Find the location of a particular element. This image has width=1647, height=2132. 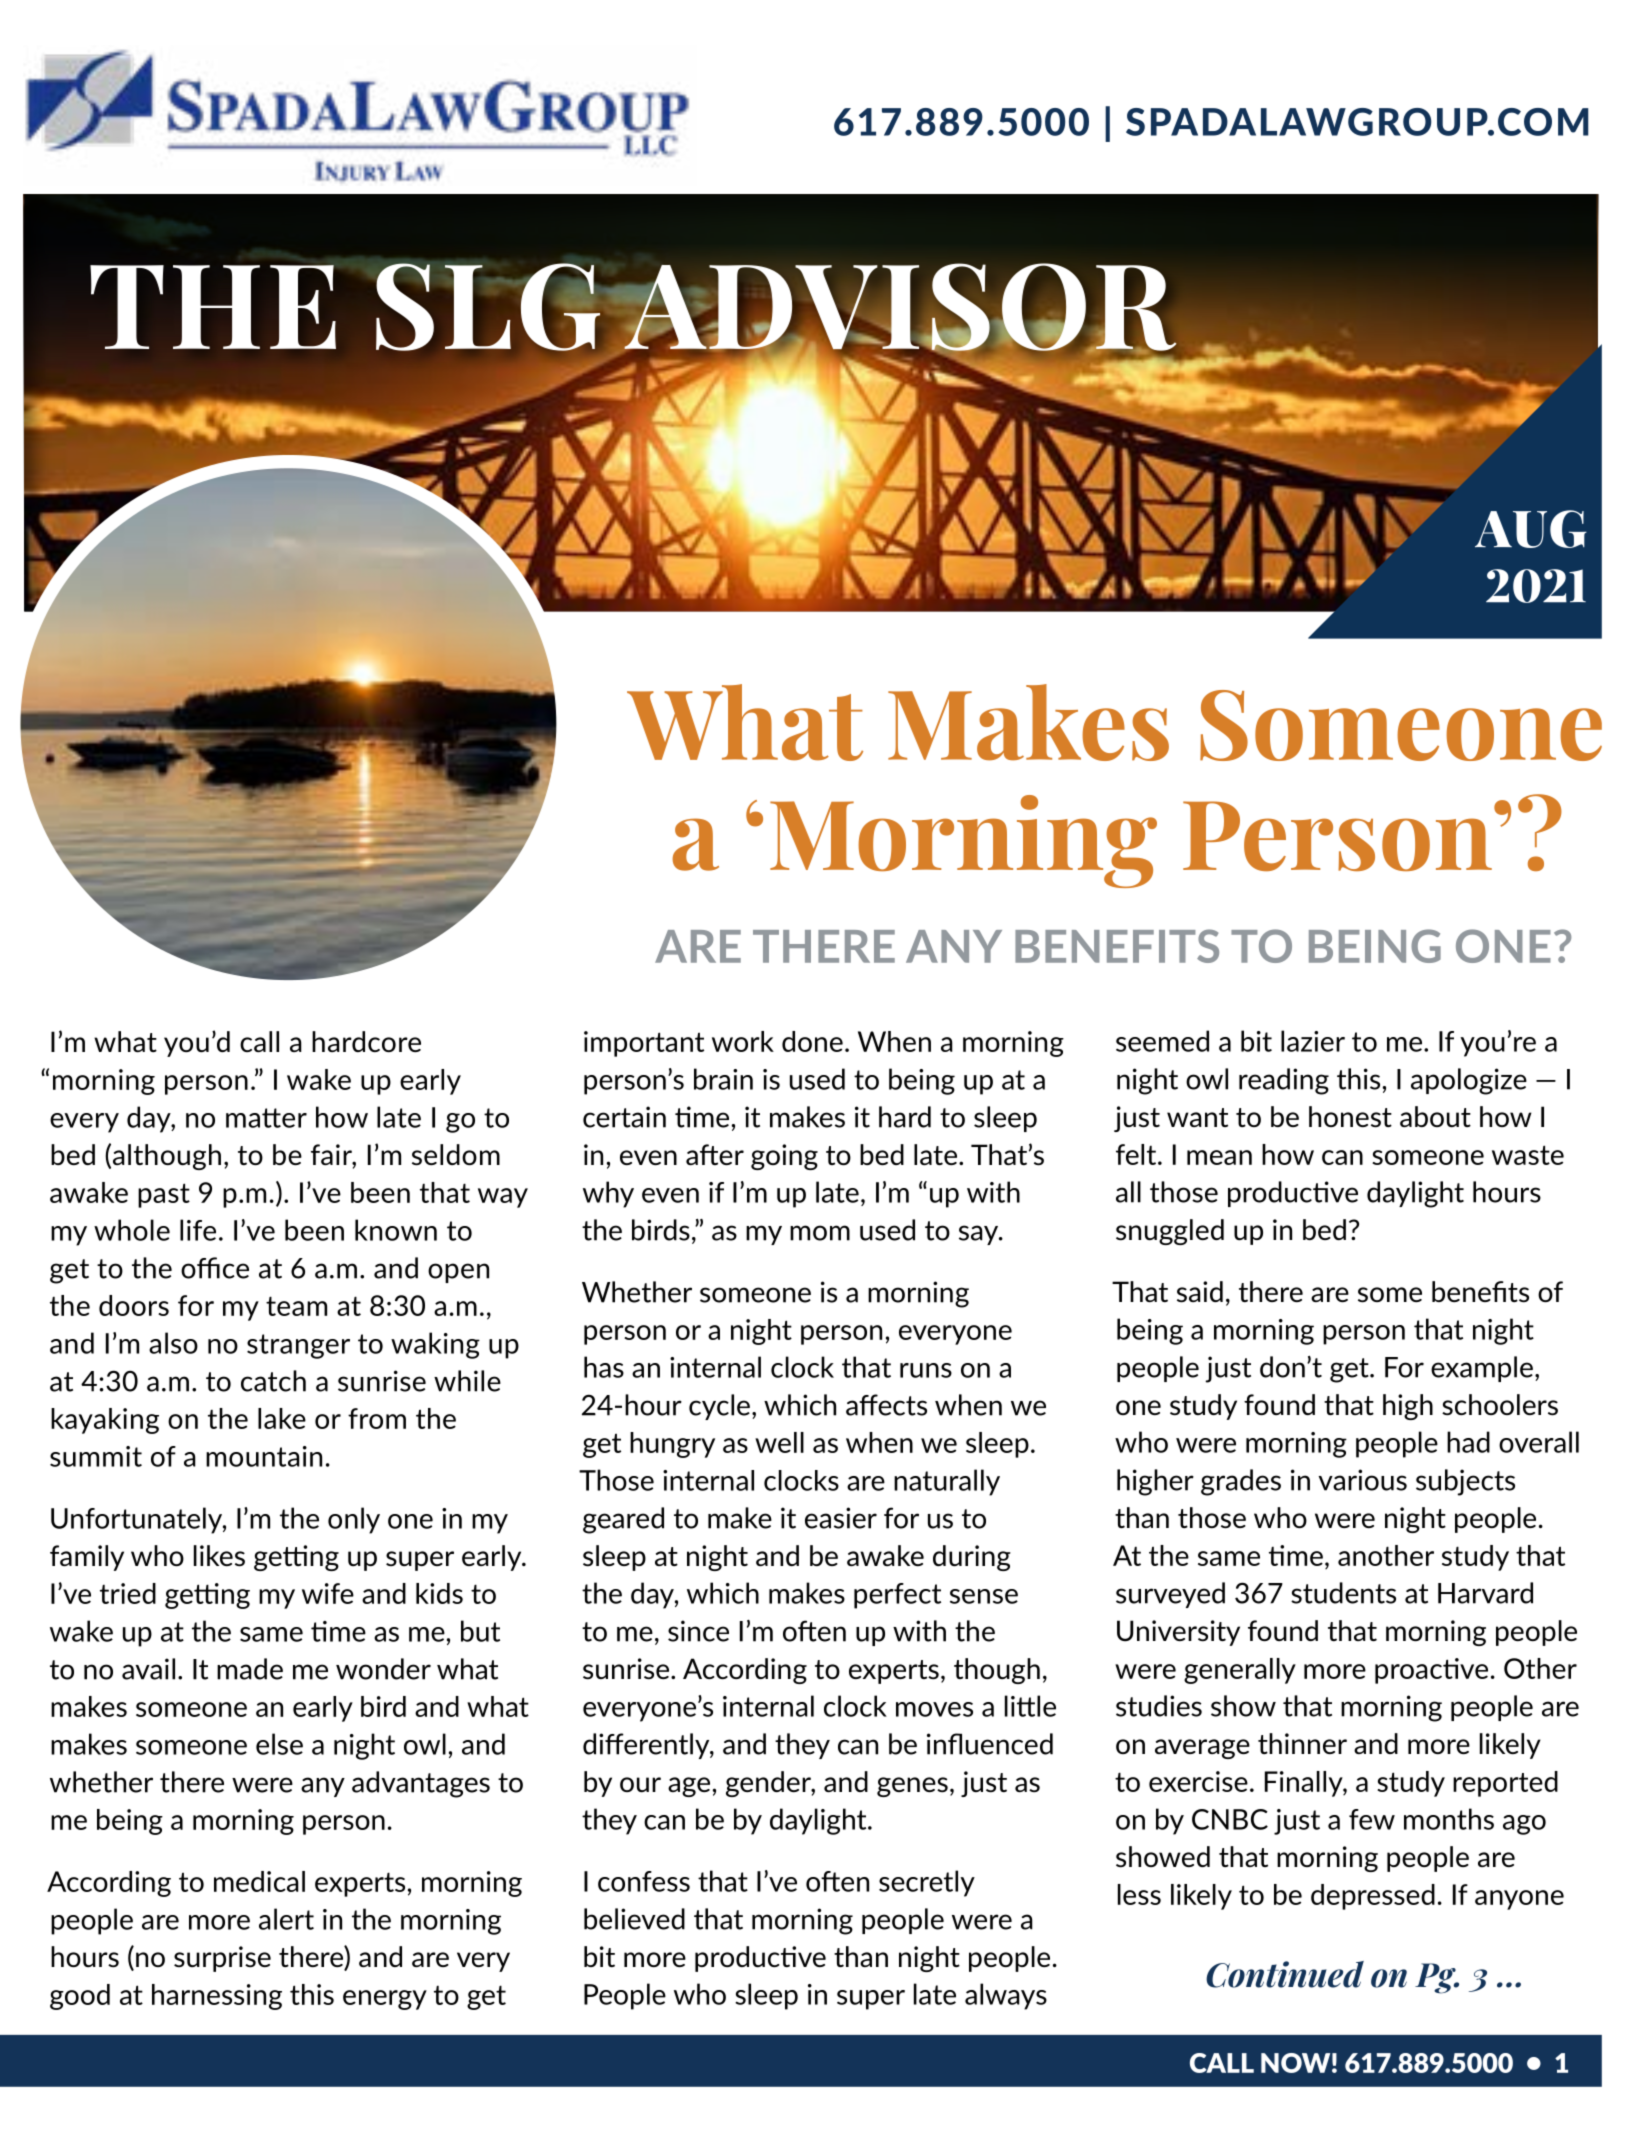

reading is located at coordinates (1284, 1081).
